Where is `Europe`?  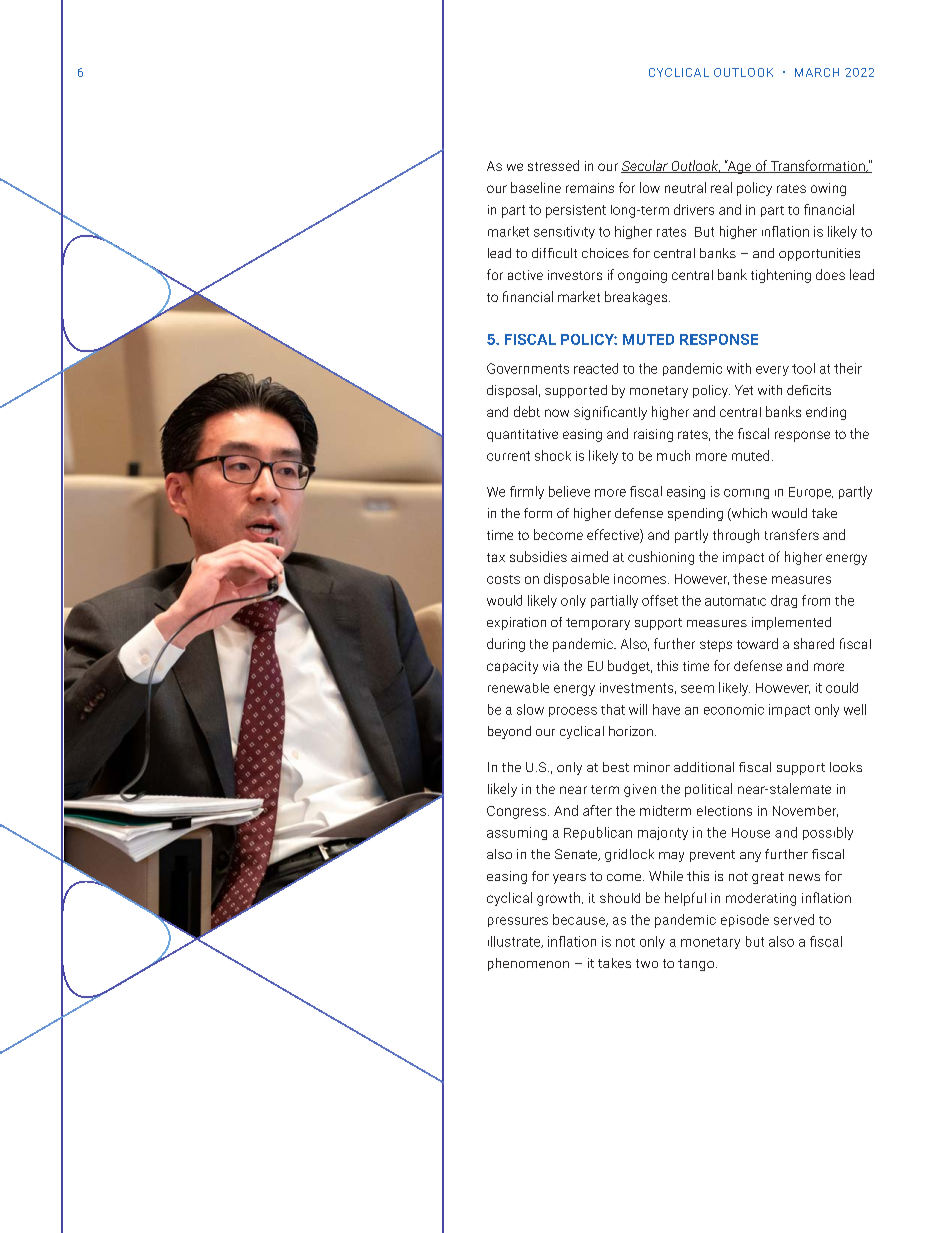 Europe is located at coordinates (811, 493).
